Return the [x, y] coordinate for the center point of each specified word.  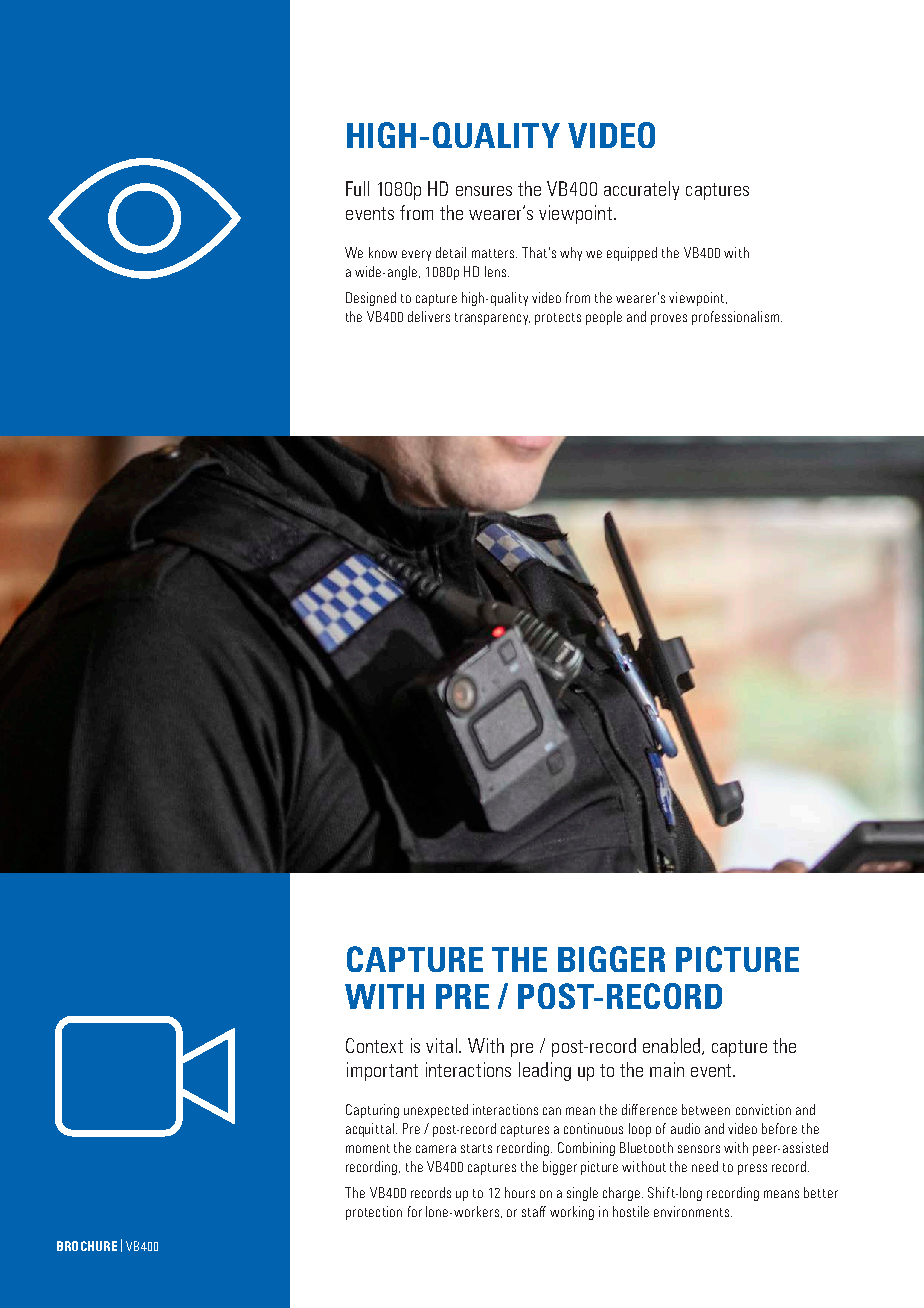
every [416, 255]
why [571, 254]
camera [436, 1149]
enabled [673, 1046]
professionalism [735, 318]
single [582, 1194]
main [667, 1069]
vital [443, 1045]
